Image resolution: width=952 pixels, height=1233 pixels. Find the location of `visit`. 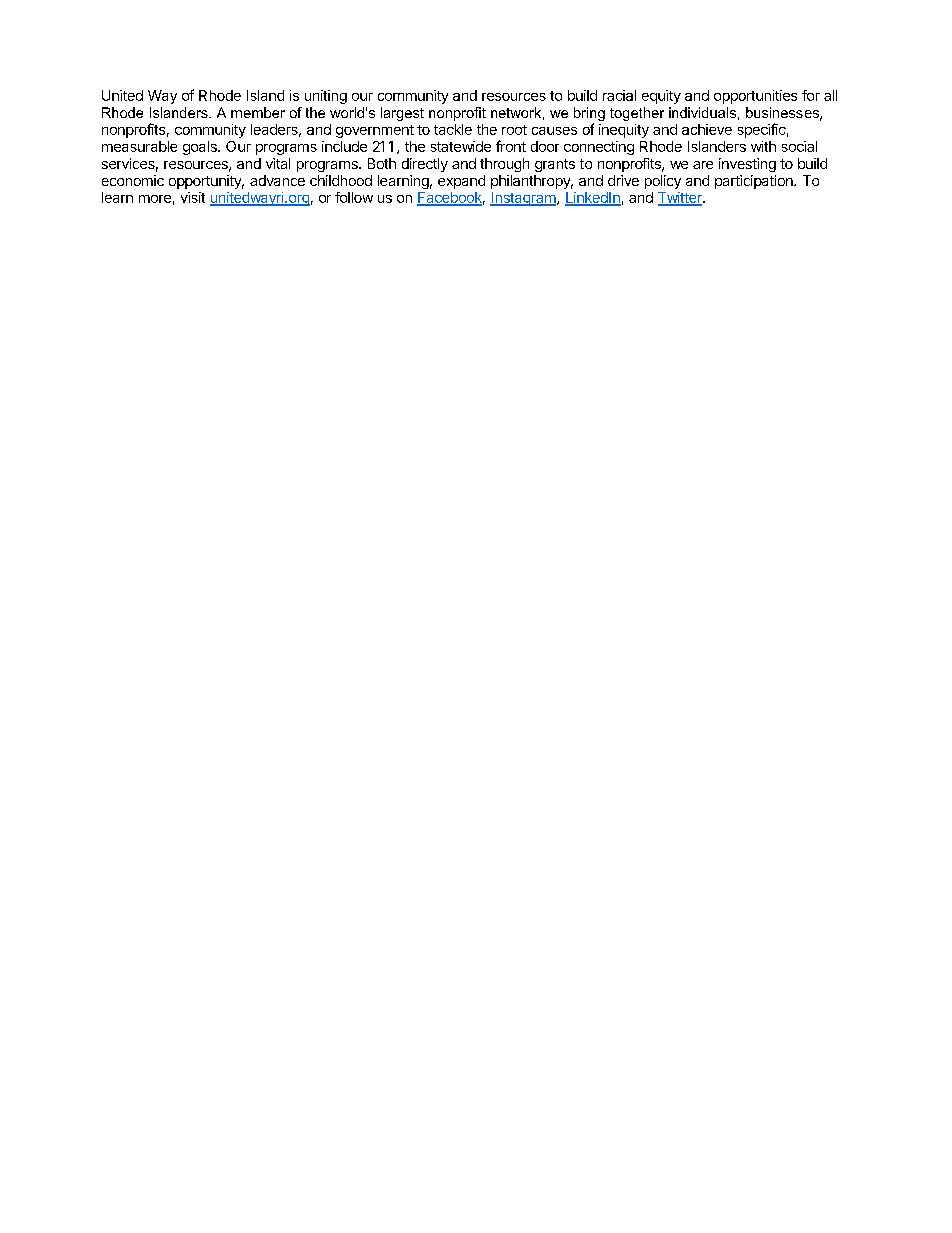

visit is located at coordinates (193, 197).
